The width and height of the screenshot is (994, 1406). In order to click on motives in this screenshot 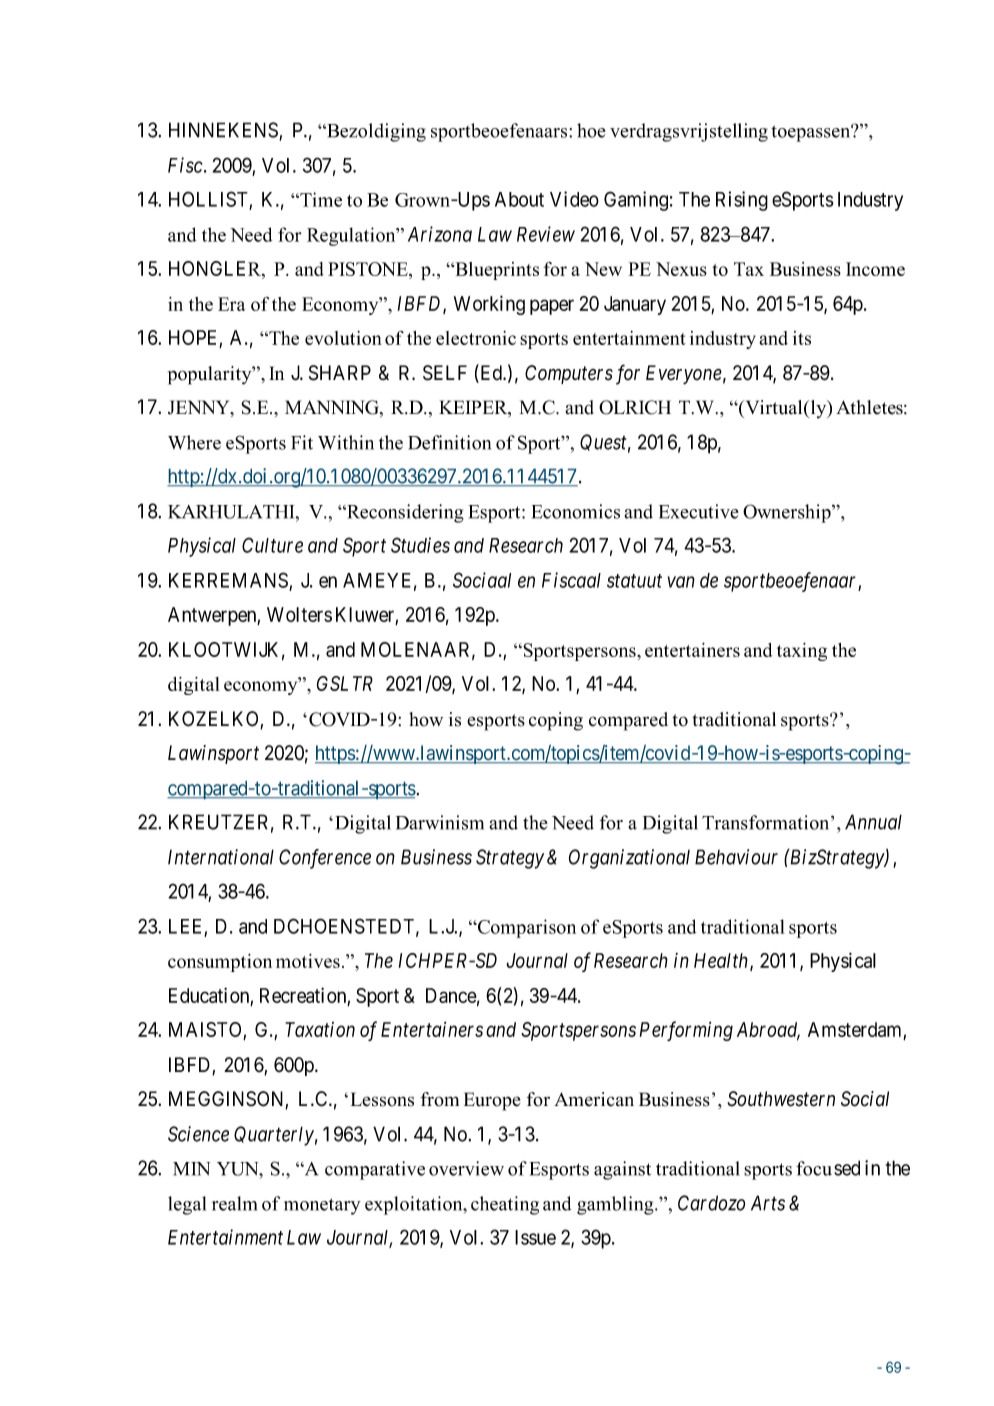, I will do `click(308, 961)`.
